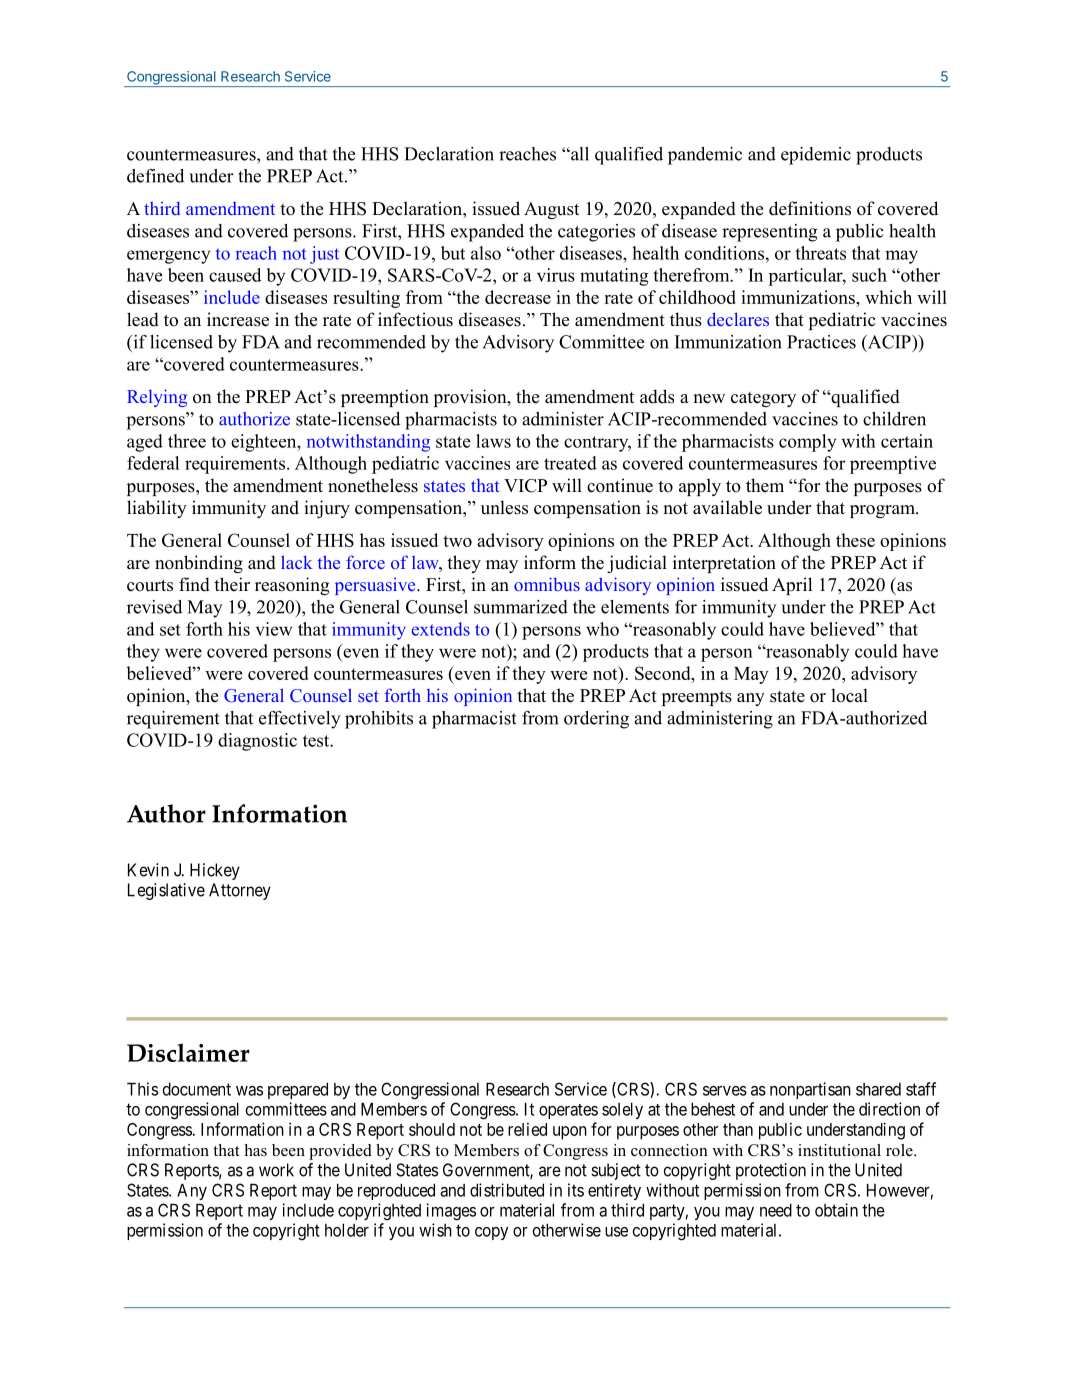 The width and height of the page is (1074, 1389). Describe the element at coordinates (551, 210) in the page. I see `August` at that location.
